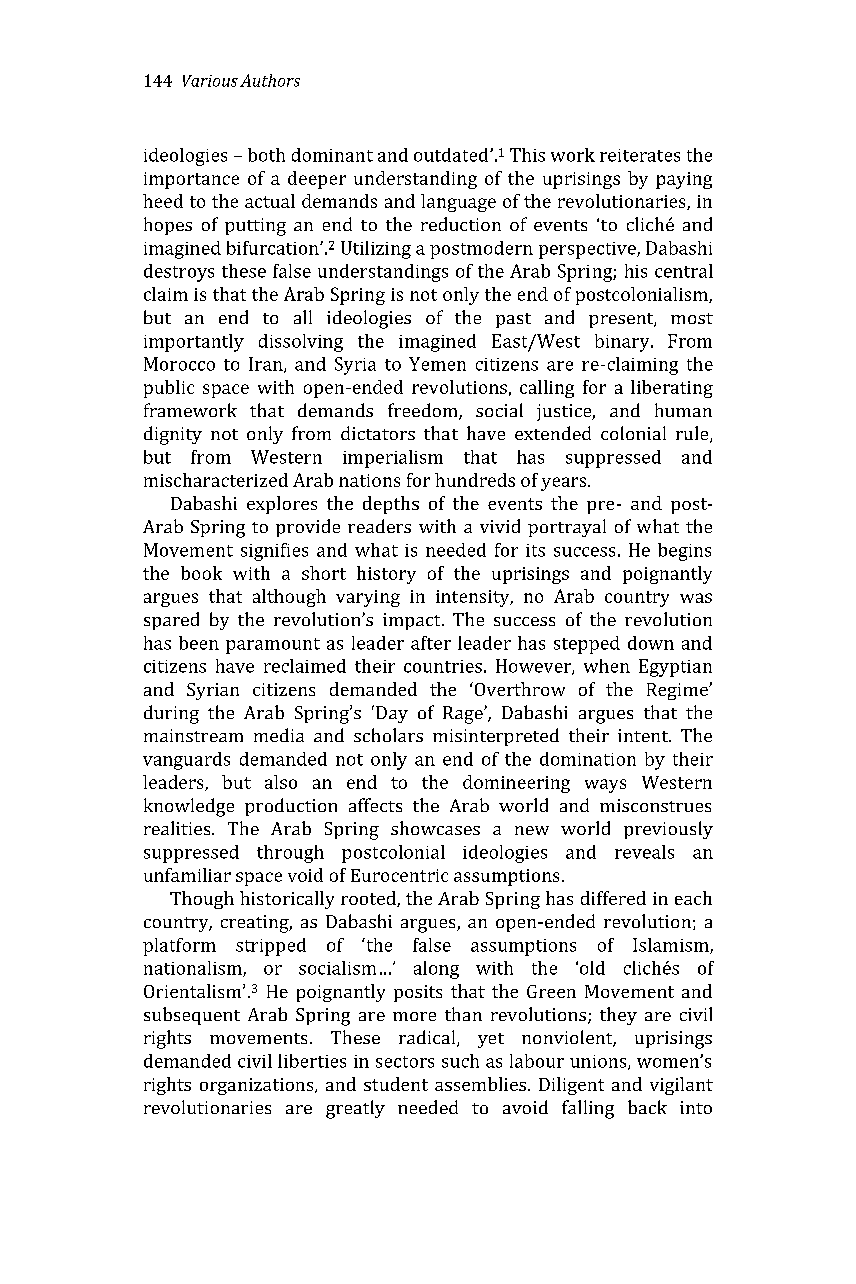  What do you see at coordinates (458, 203) in the page?
I see `language` at bounding box center [458, 203].
